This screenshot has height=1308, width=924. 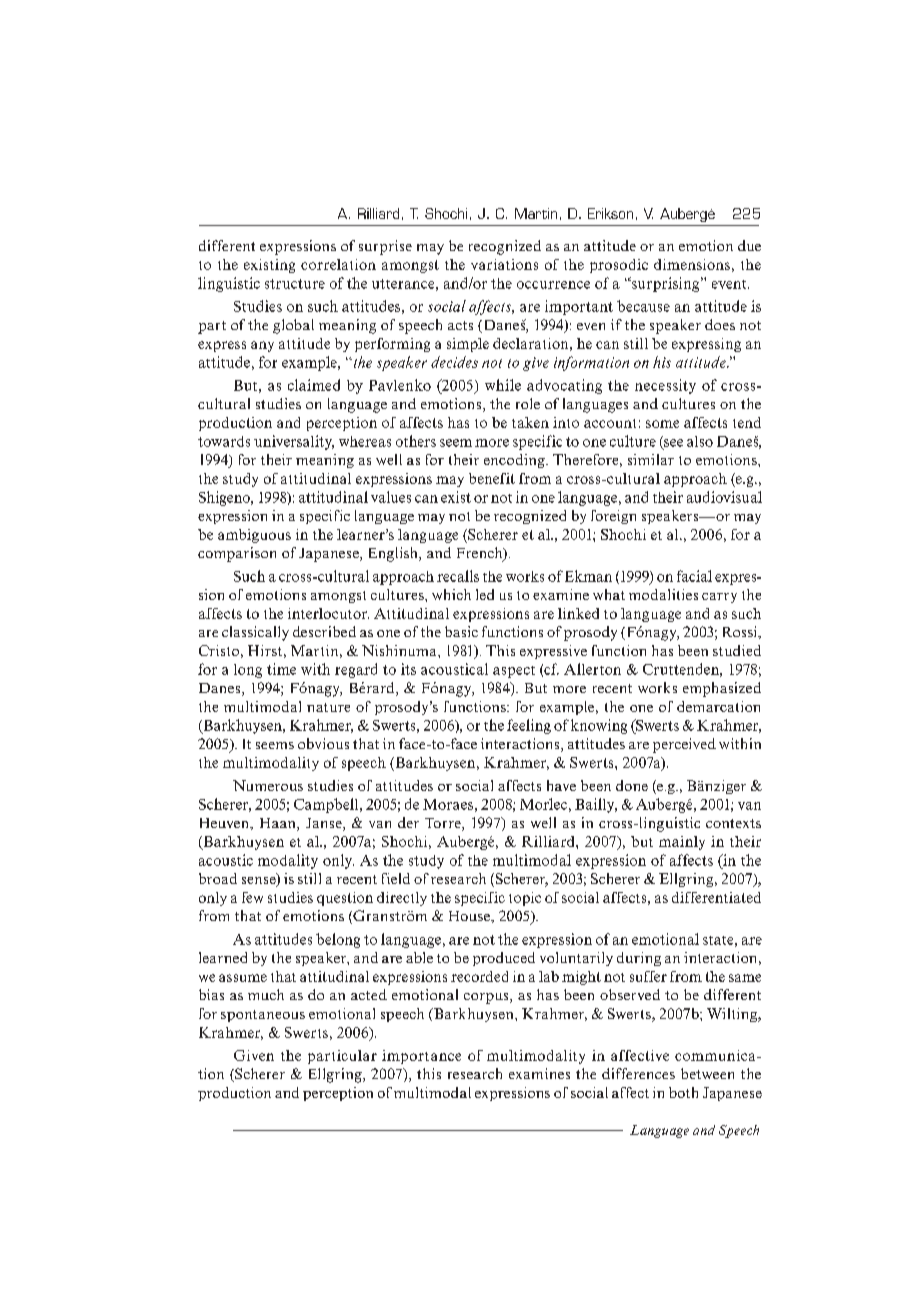 What do you see at coordinates (268, 785) in the screenshot?
I see `Numerous` at bounding box center [268, 785].
